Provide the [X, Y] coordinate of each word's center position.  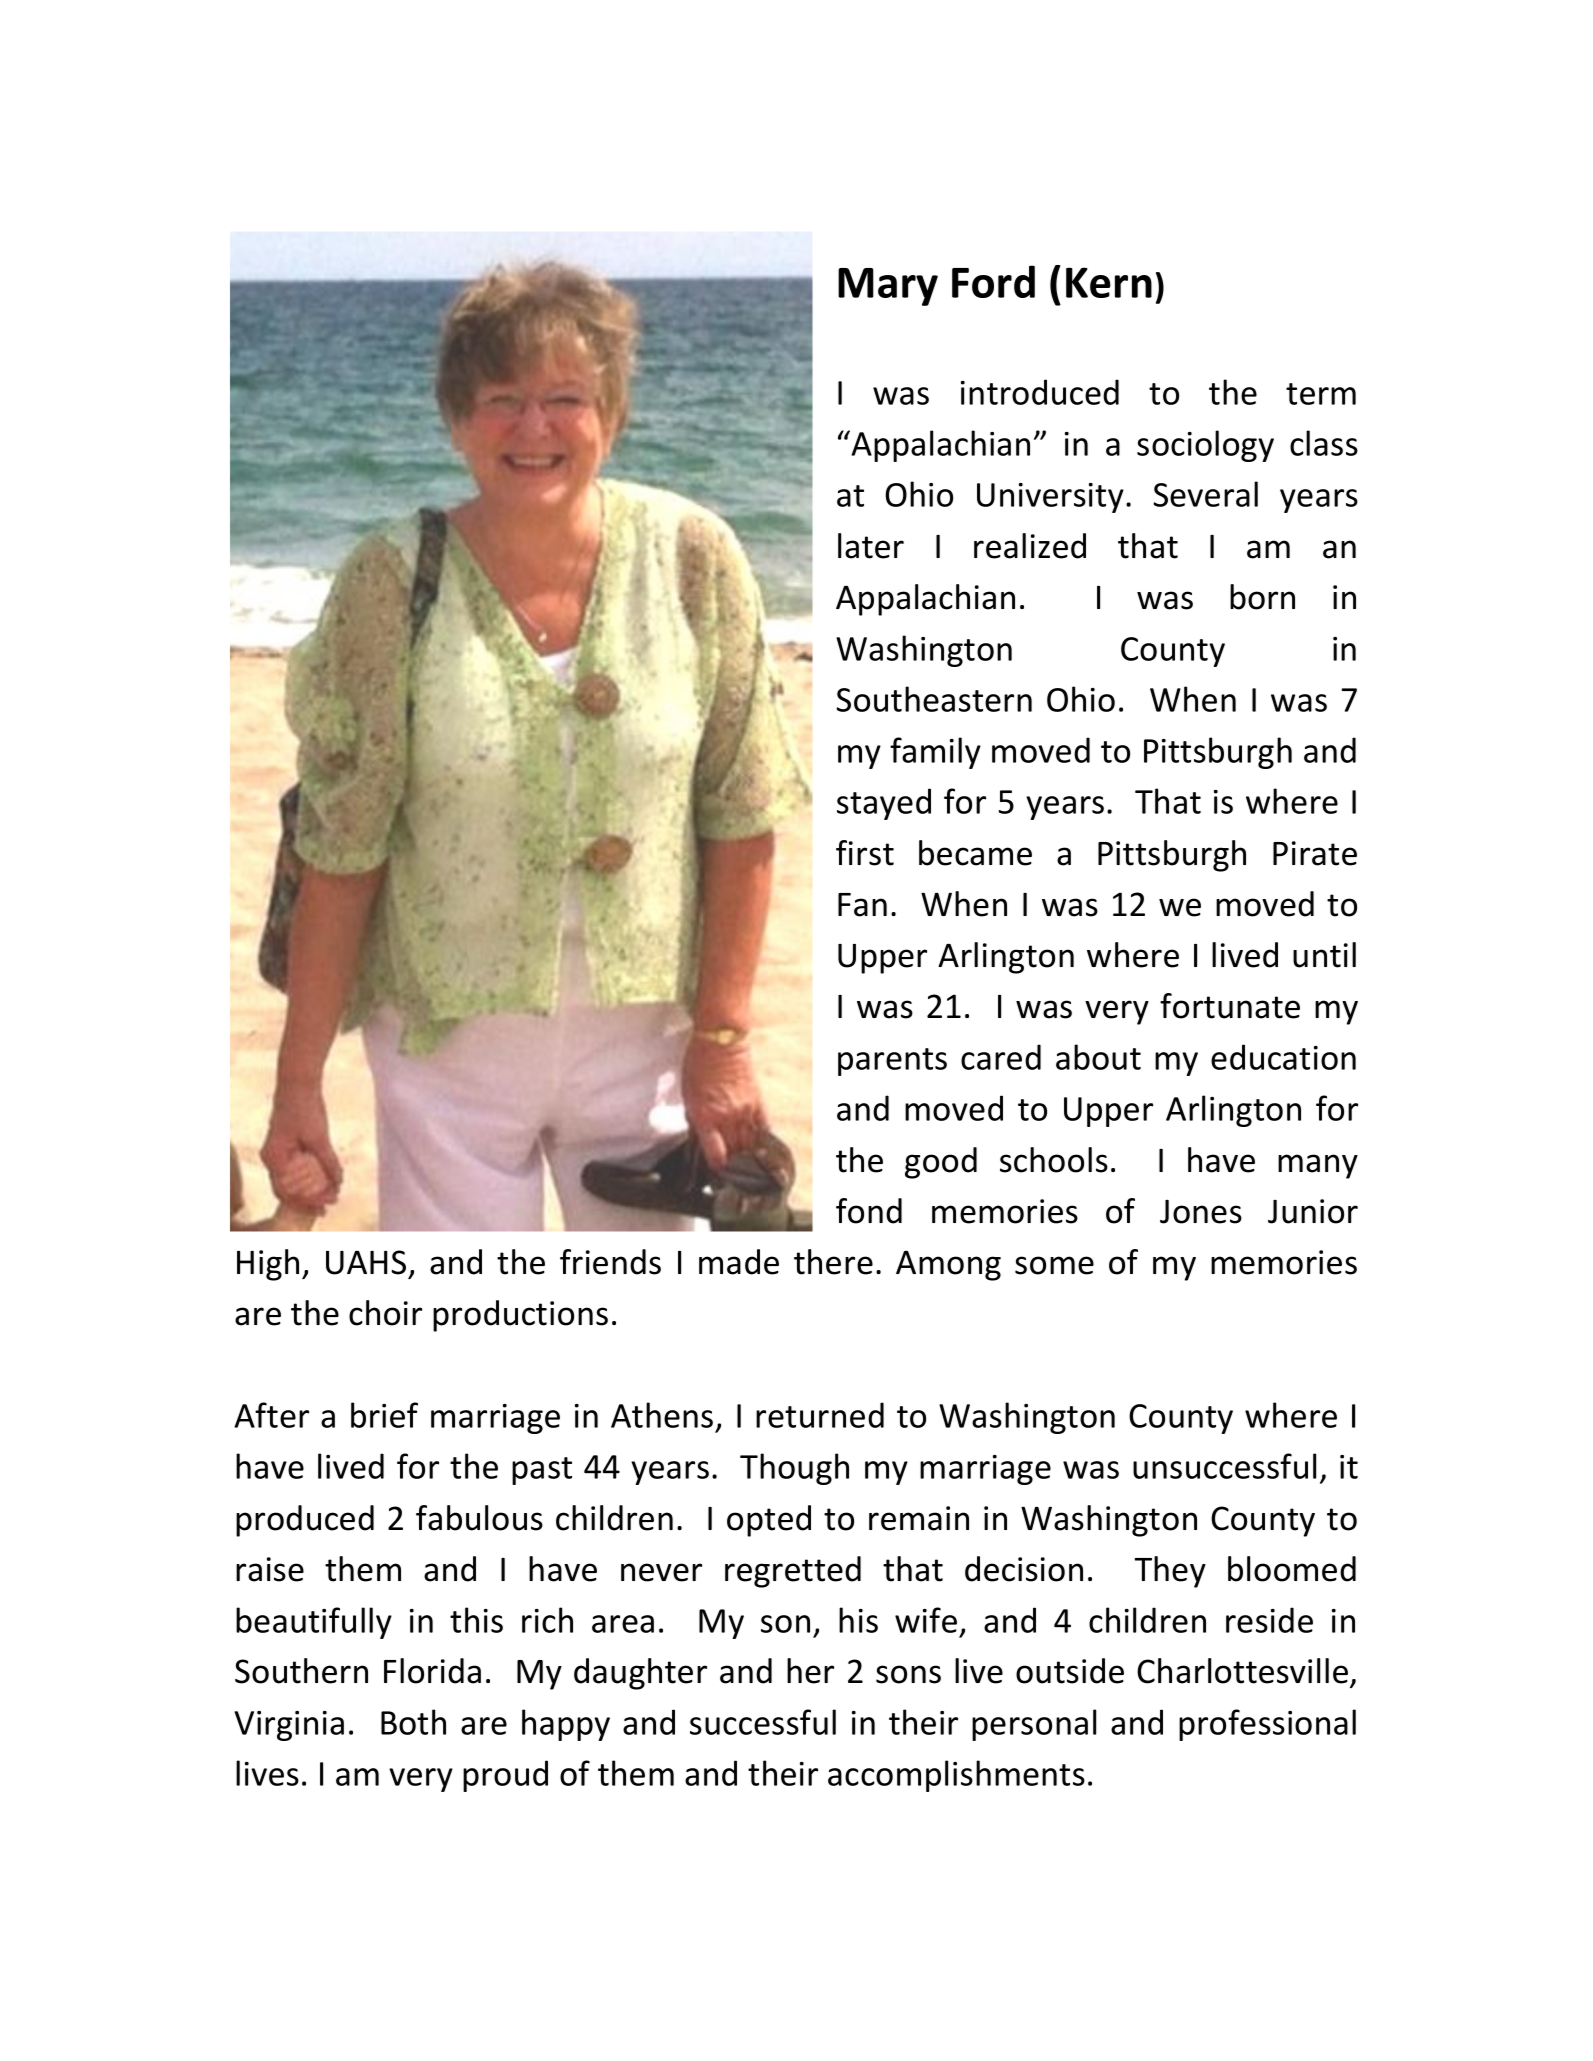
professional [1267, 1725]
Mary [888, 287]
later [871, 546]
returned [820, 1415]
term [1321, 394]
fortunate [1230, 1006]
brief [384, 1415]
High [268, 1265]
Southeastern [934, 699]
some [1054, 1265]
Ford [993, 281]
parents [892, 1062]
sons [908, 1674]
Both [413, 1722]
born [1262, 597]
